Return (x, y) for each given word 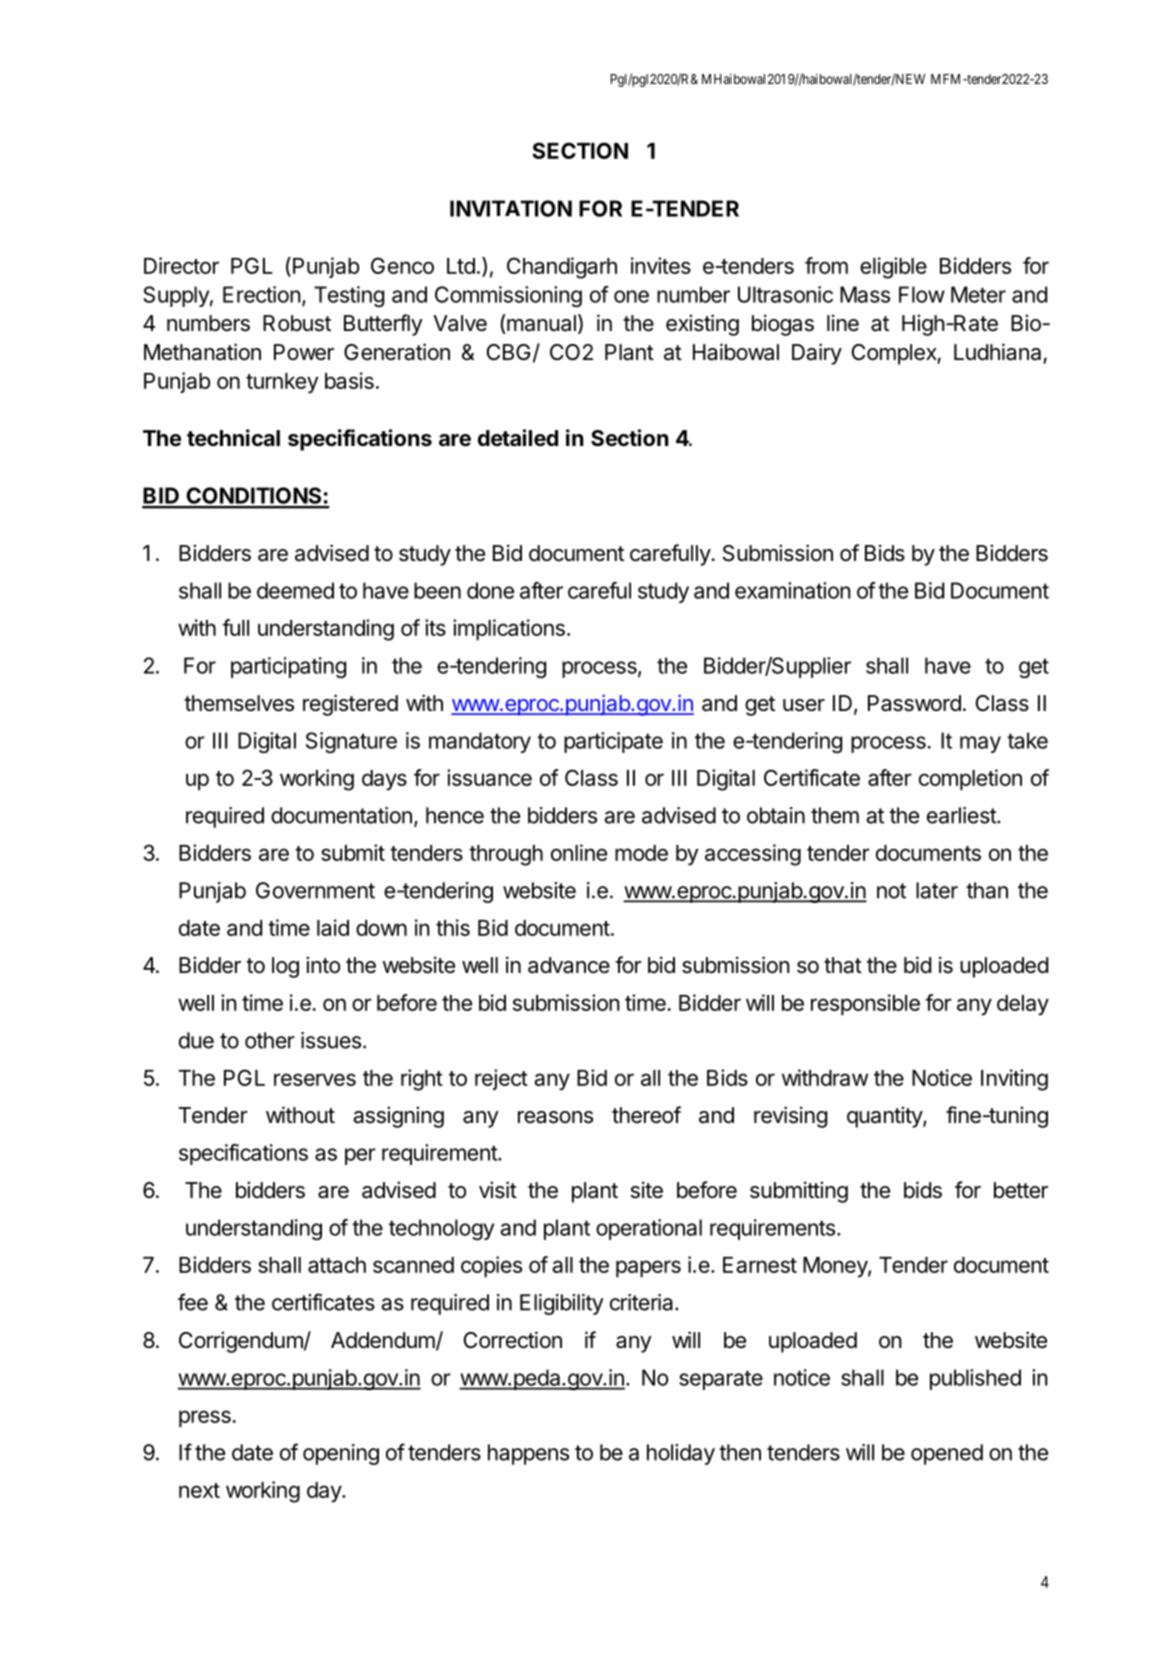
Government (315, 890)
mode (641, 853)
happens (528, 1454)
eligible (893, 268)
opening (341, 1454)
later (937, 890)
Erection (262, 294)
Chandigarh (562, 268)
